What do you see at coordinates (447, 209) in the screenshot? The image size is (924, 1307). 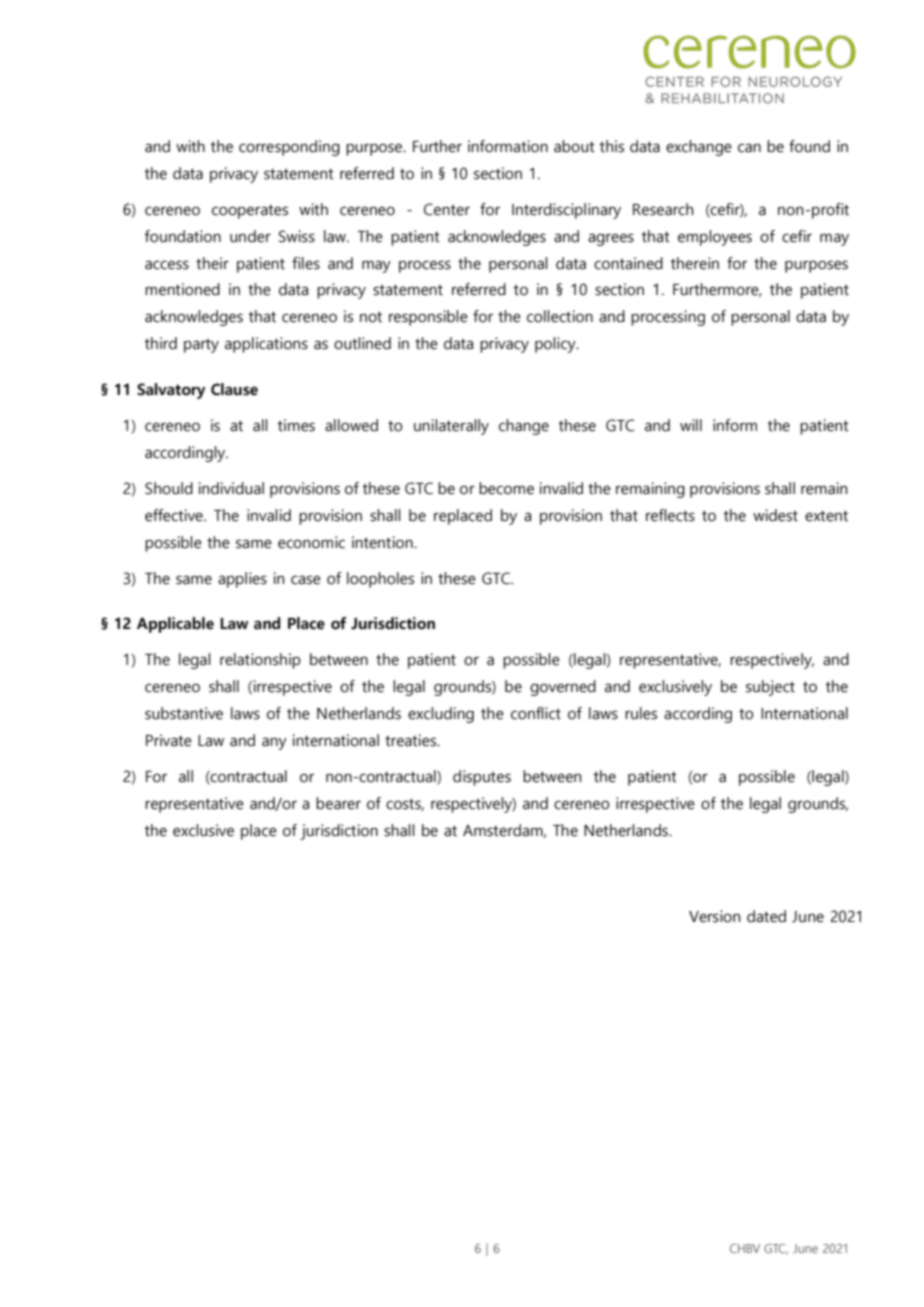 I see `Center` at bounding box center [447, 209].
